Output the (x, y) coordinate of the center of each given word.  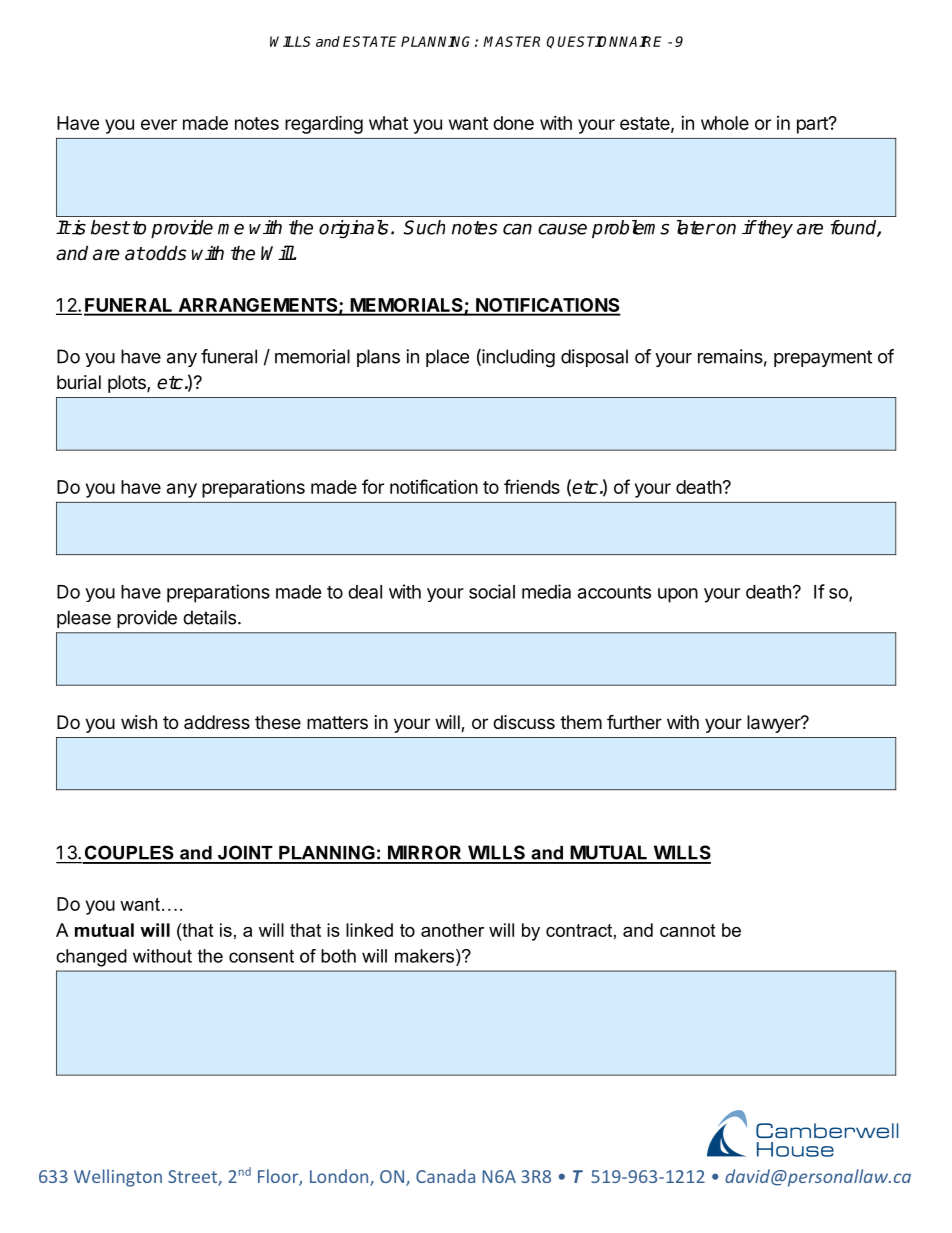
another (452, 930)
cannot (687, 930)
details (209, 617)
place (447, 358)
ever (159, 124)
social (492, 591)
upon (678, 595)
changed (91, 958)
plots (128, 384)
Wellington (118, 1178)
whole (725, 123)
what (388, 123)
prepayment (823, 358)
